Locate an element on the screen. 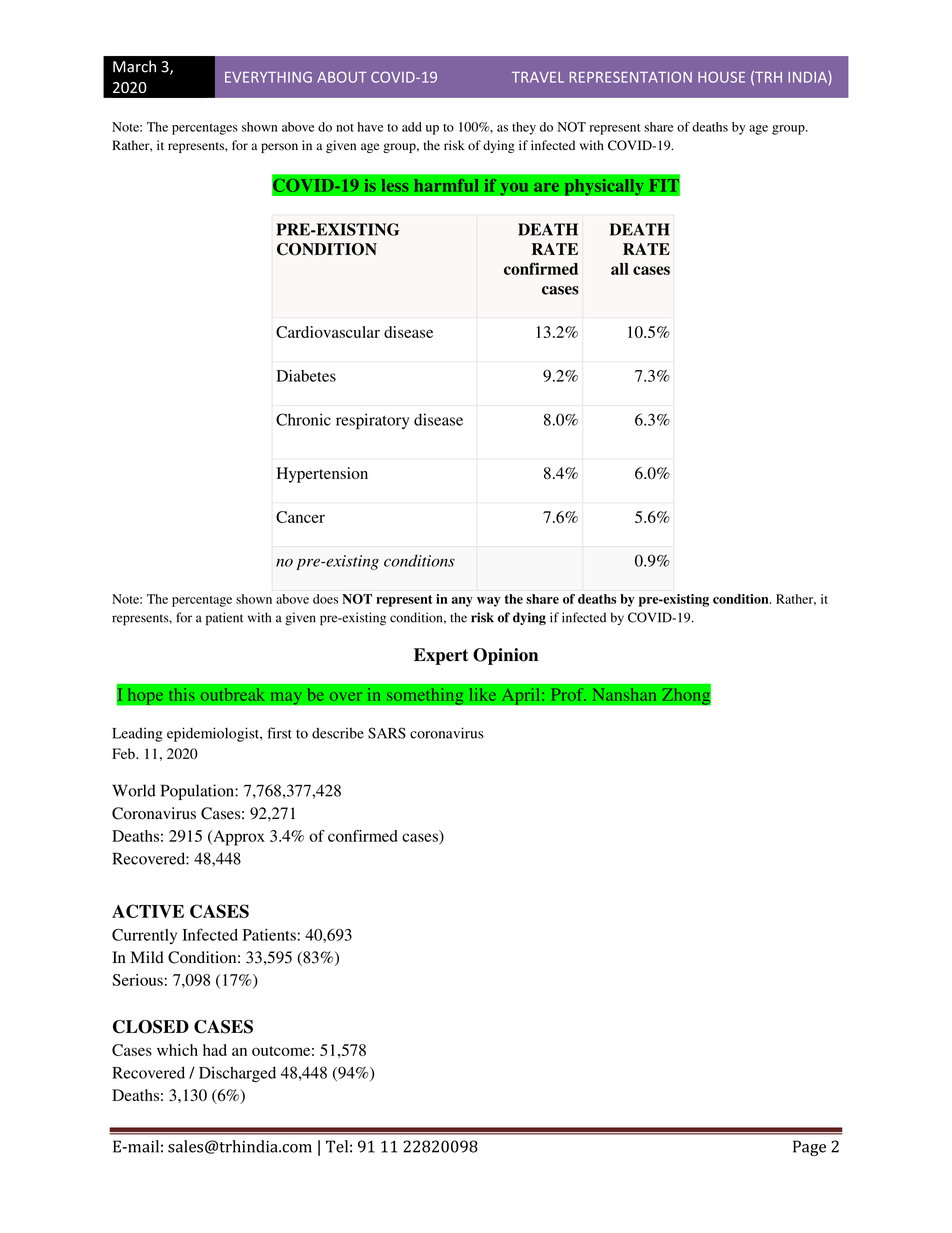 The image size is (952, 1233). add is located at coordinates (412, 127).
